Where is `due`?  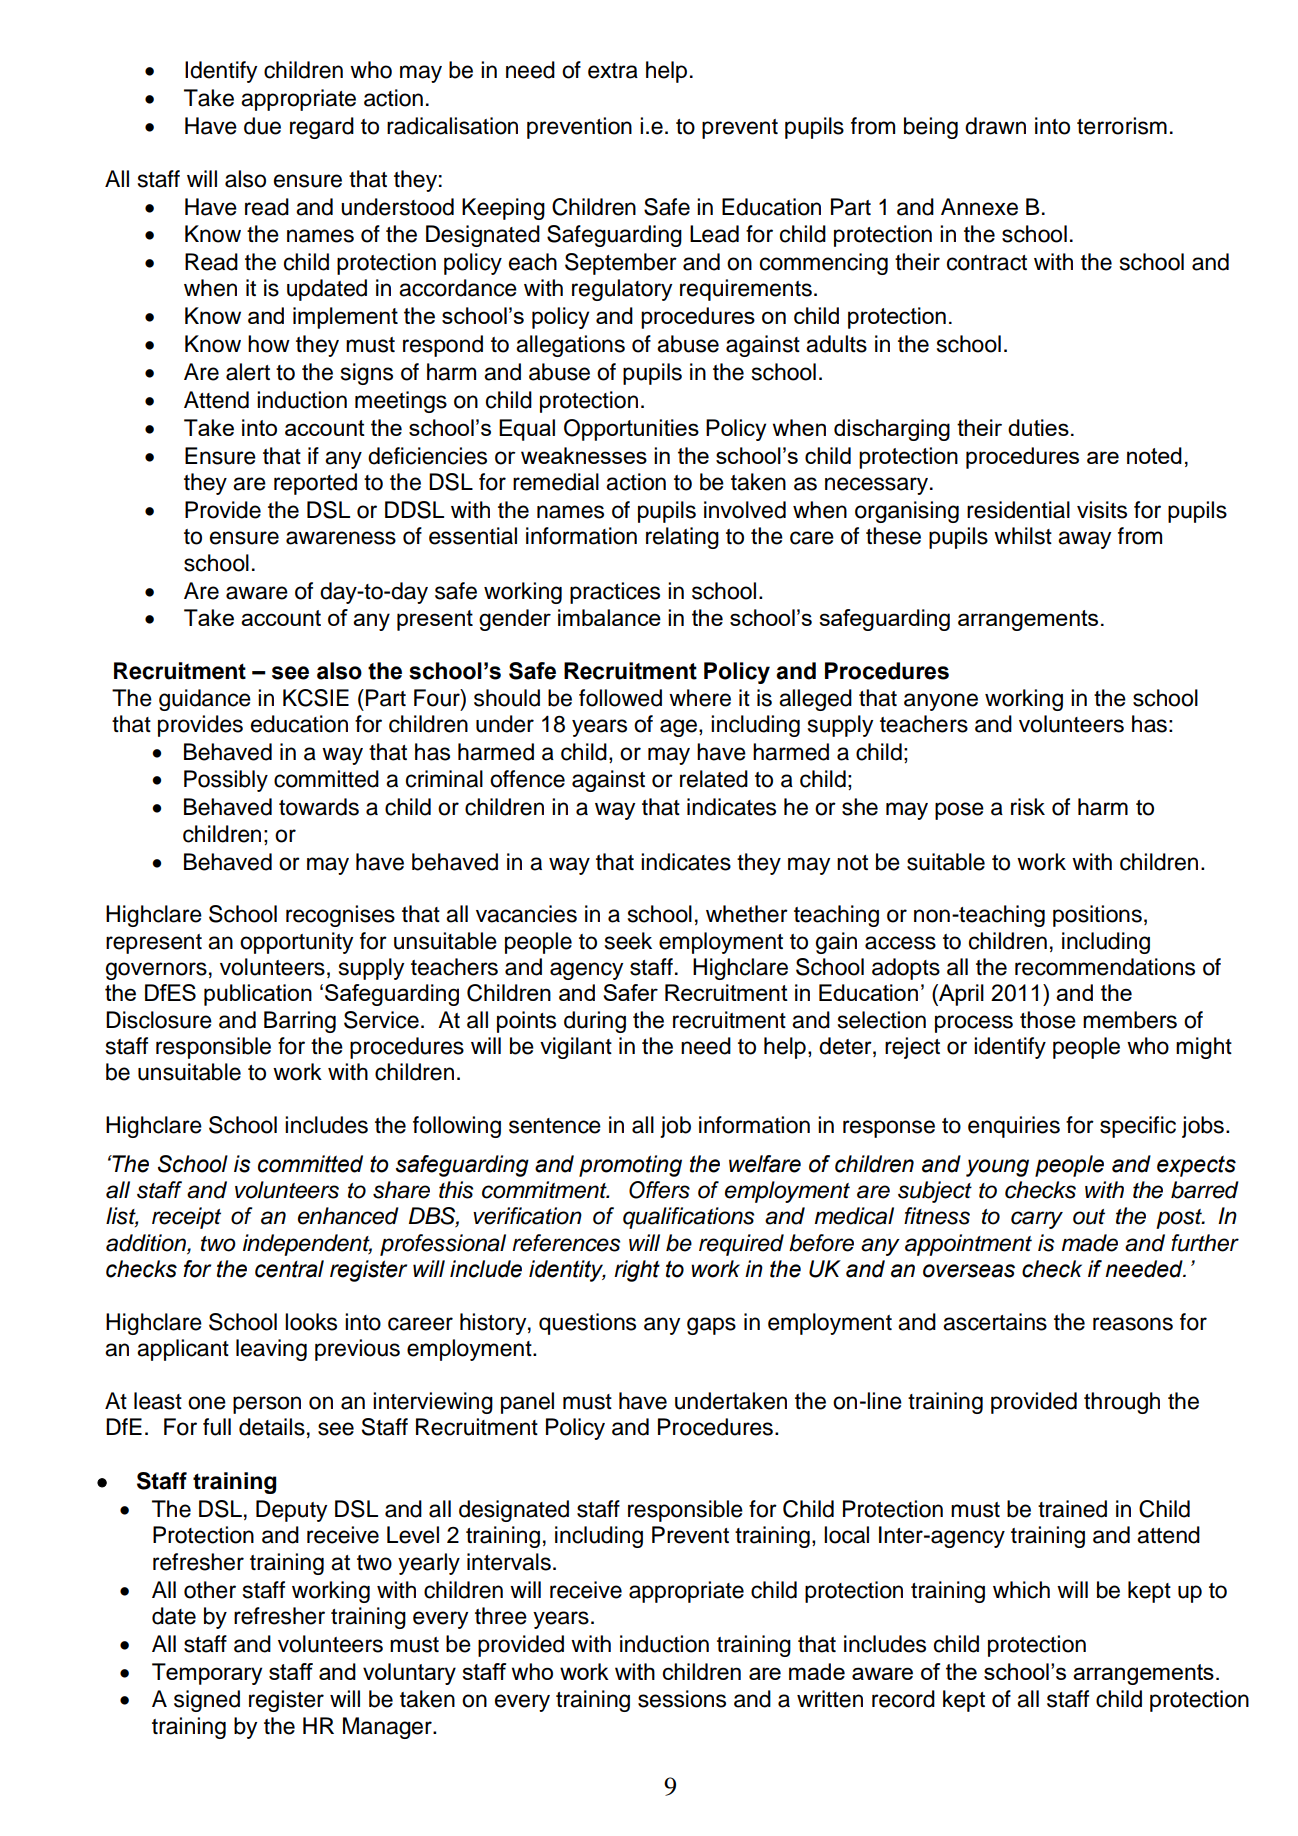 due is located at coordinates (262, 126).
